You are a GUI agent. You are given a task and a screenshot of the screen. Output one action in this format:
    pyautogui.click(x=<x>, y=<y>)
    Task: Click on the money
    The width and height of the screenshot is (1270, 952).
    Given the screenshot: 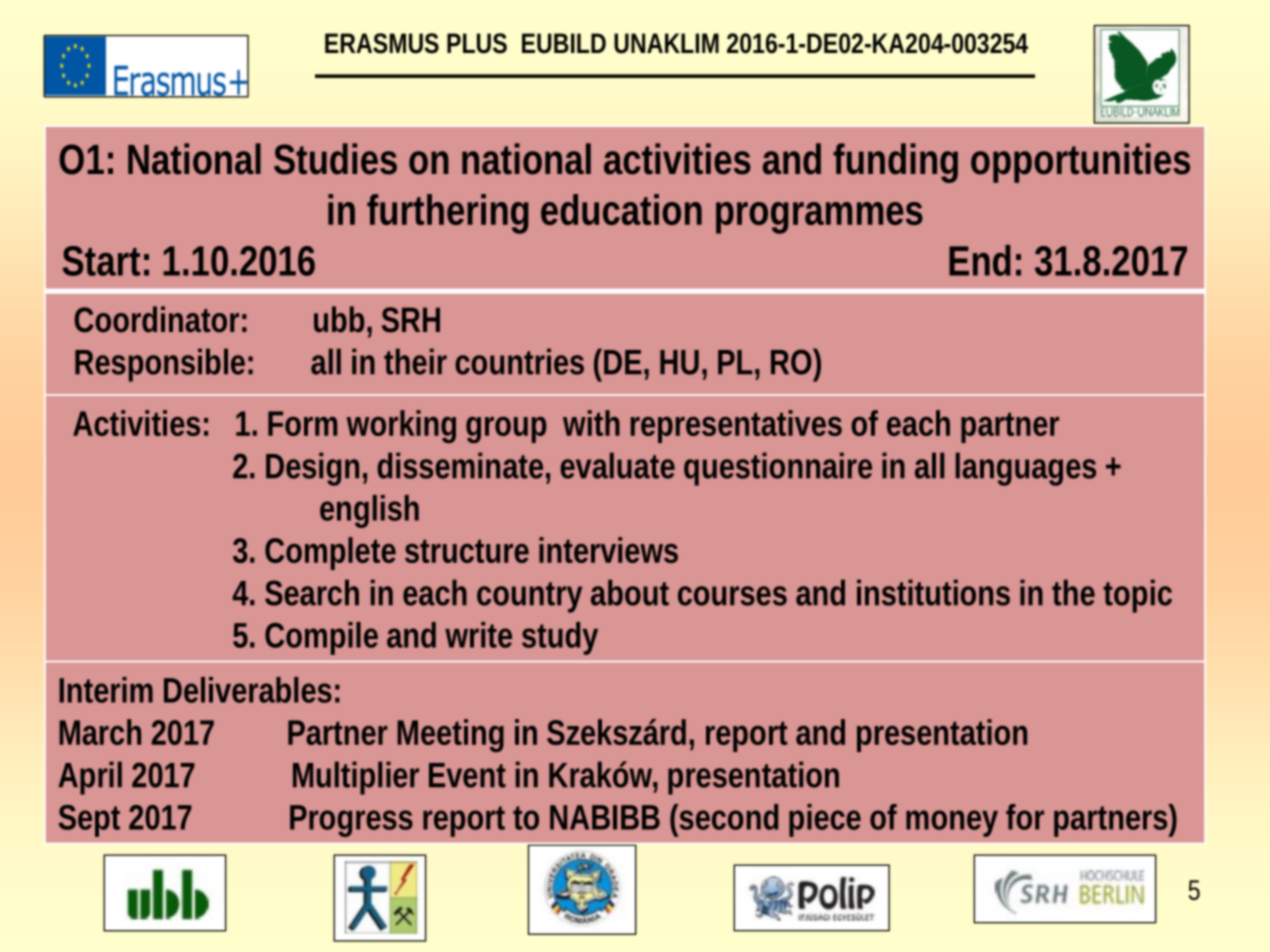 What is the action you would take?
    pyautogui.click(x=952, y=823)
